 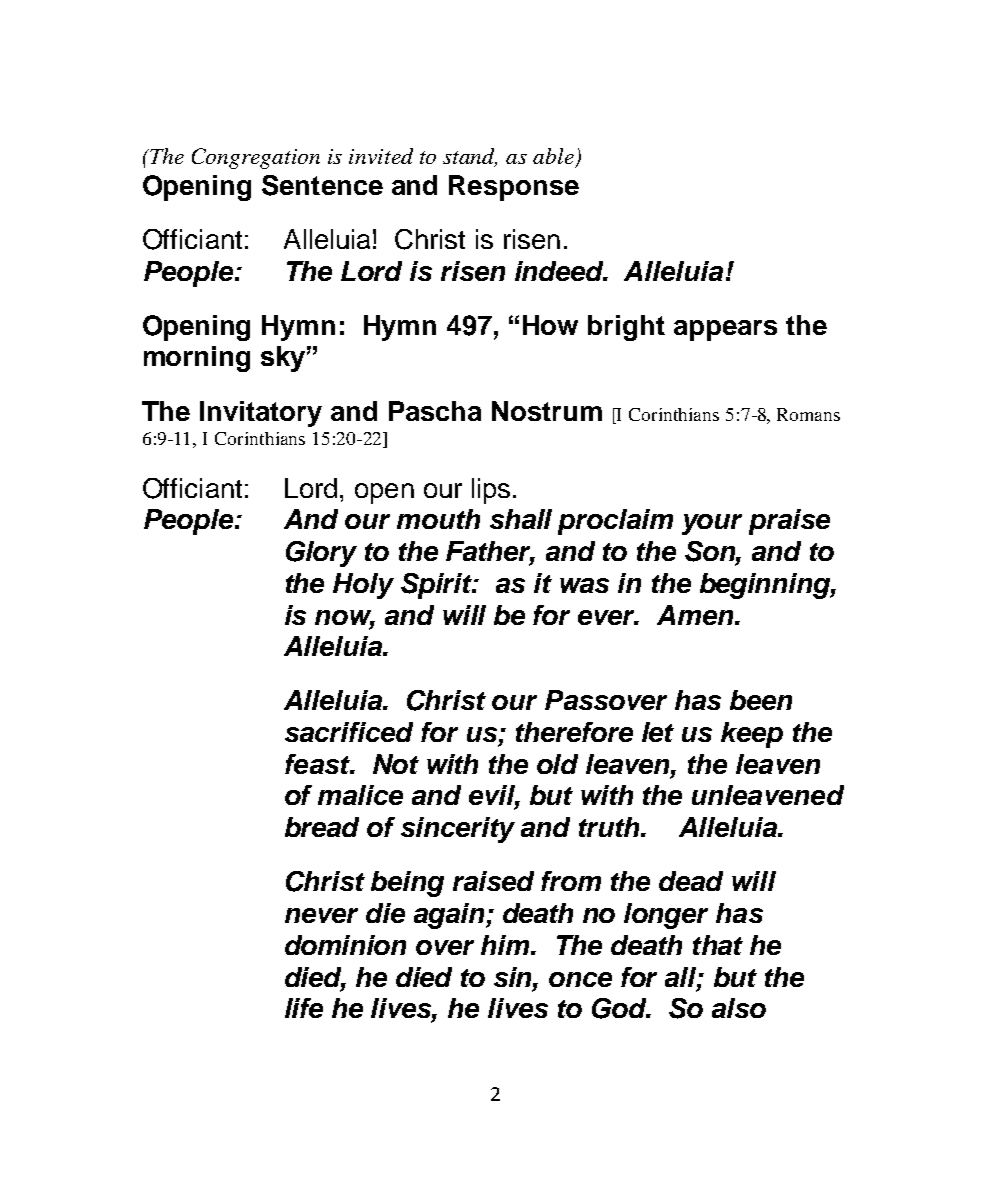 I want to click on your, so click(x=712, y=524).
